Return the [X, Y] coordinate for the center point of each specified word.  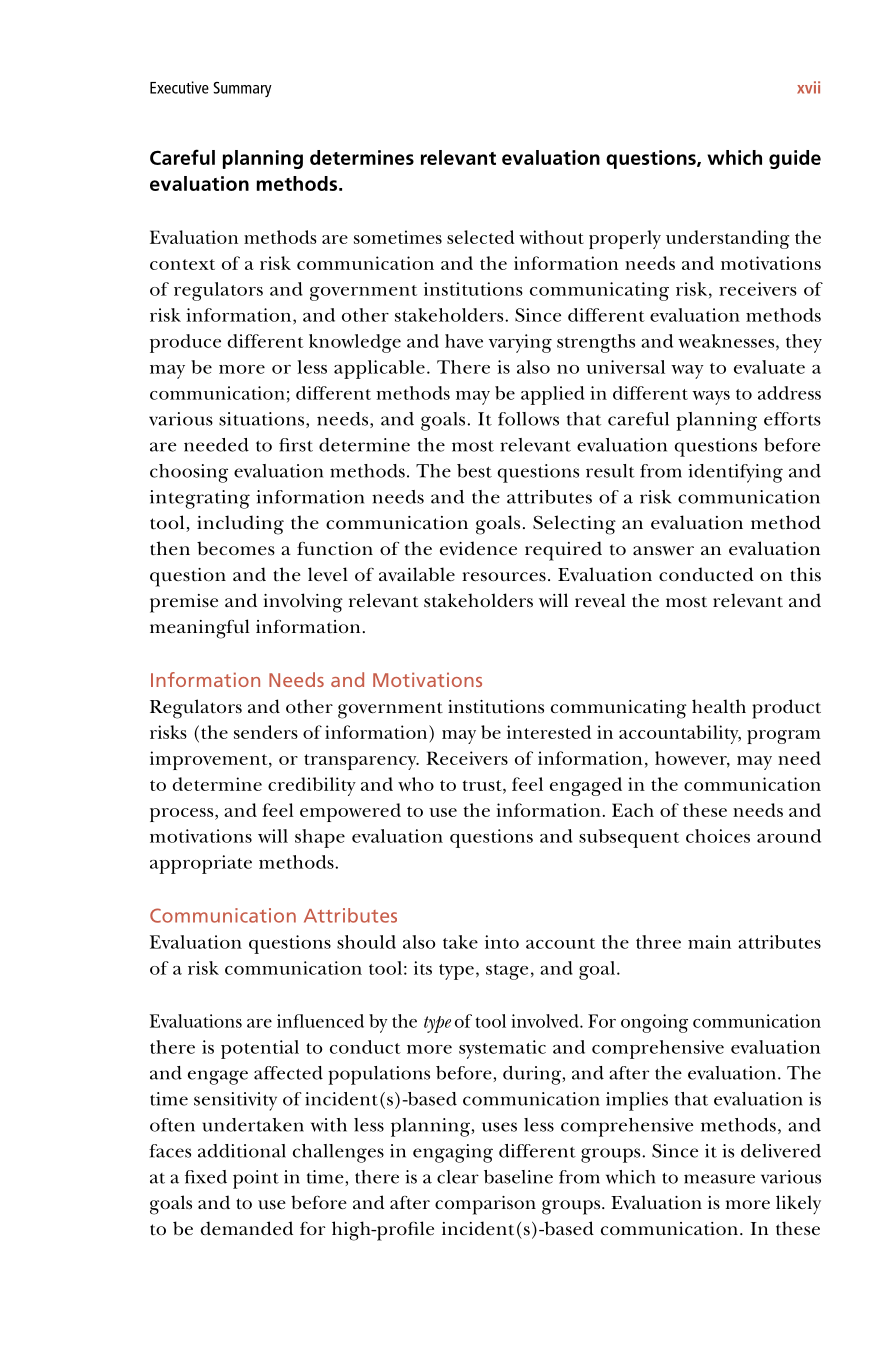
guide [795, 159]
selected [481, 237]
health [719, 706]
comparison [485, 1205]
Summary [242, 89]
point [256, 1179]
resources [504, 577]
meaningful [200, 629]
